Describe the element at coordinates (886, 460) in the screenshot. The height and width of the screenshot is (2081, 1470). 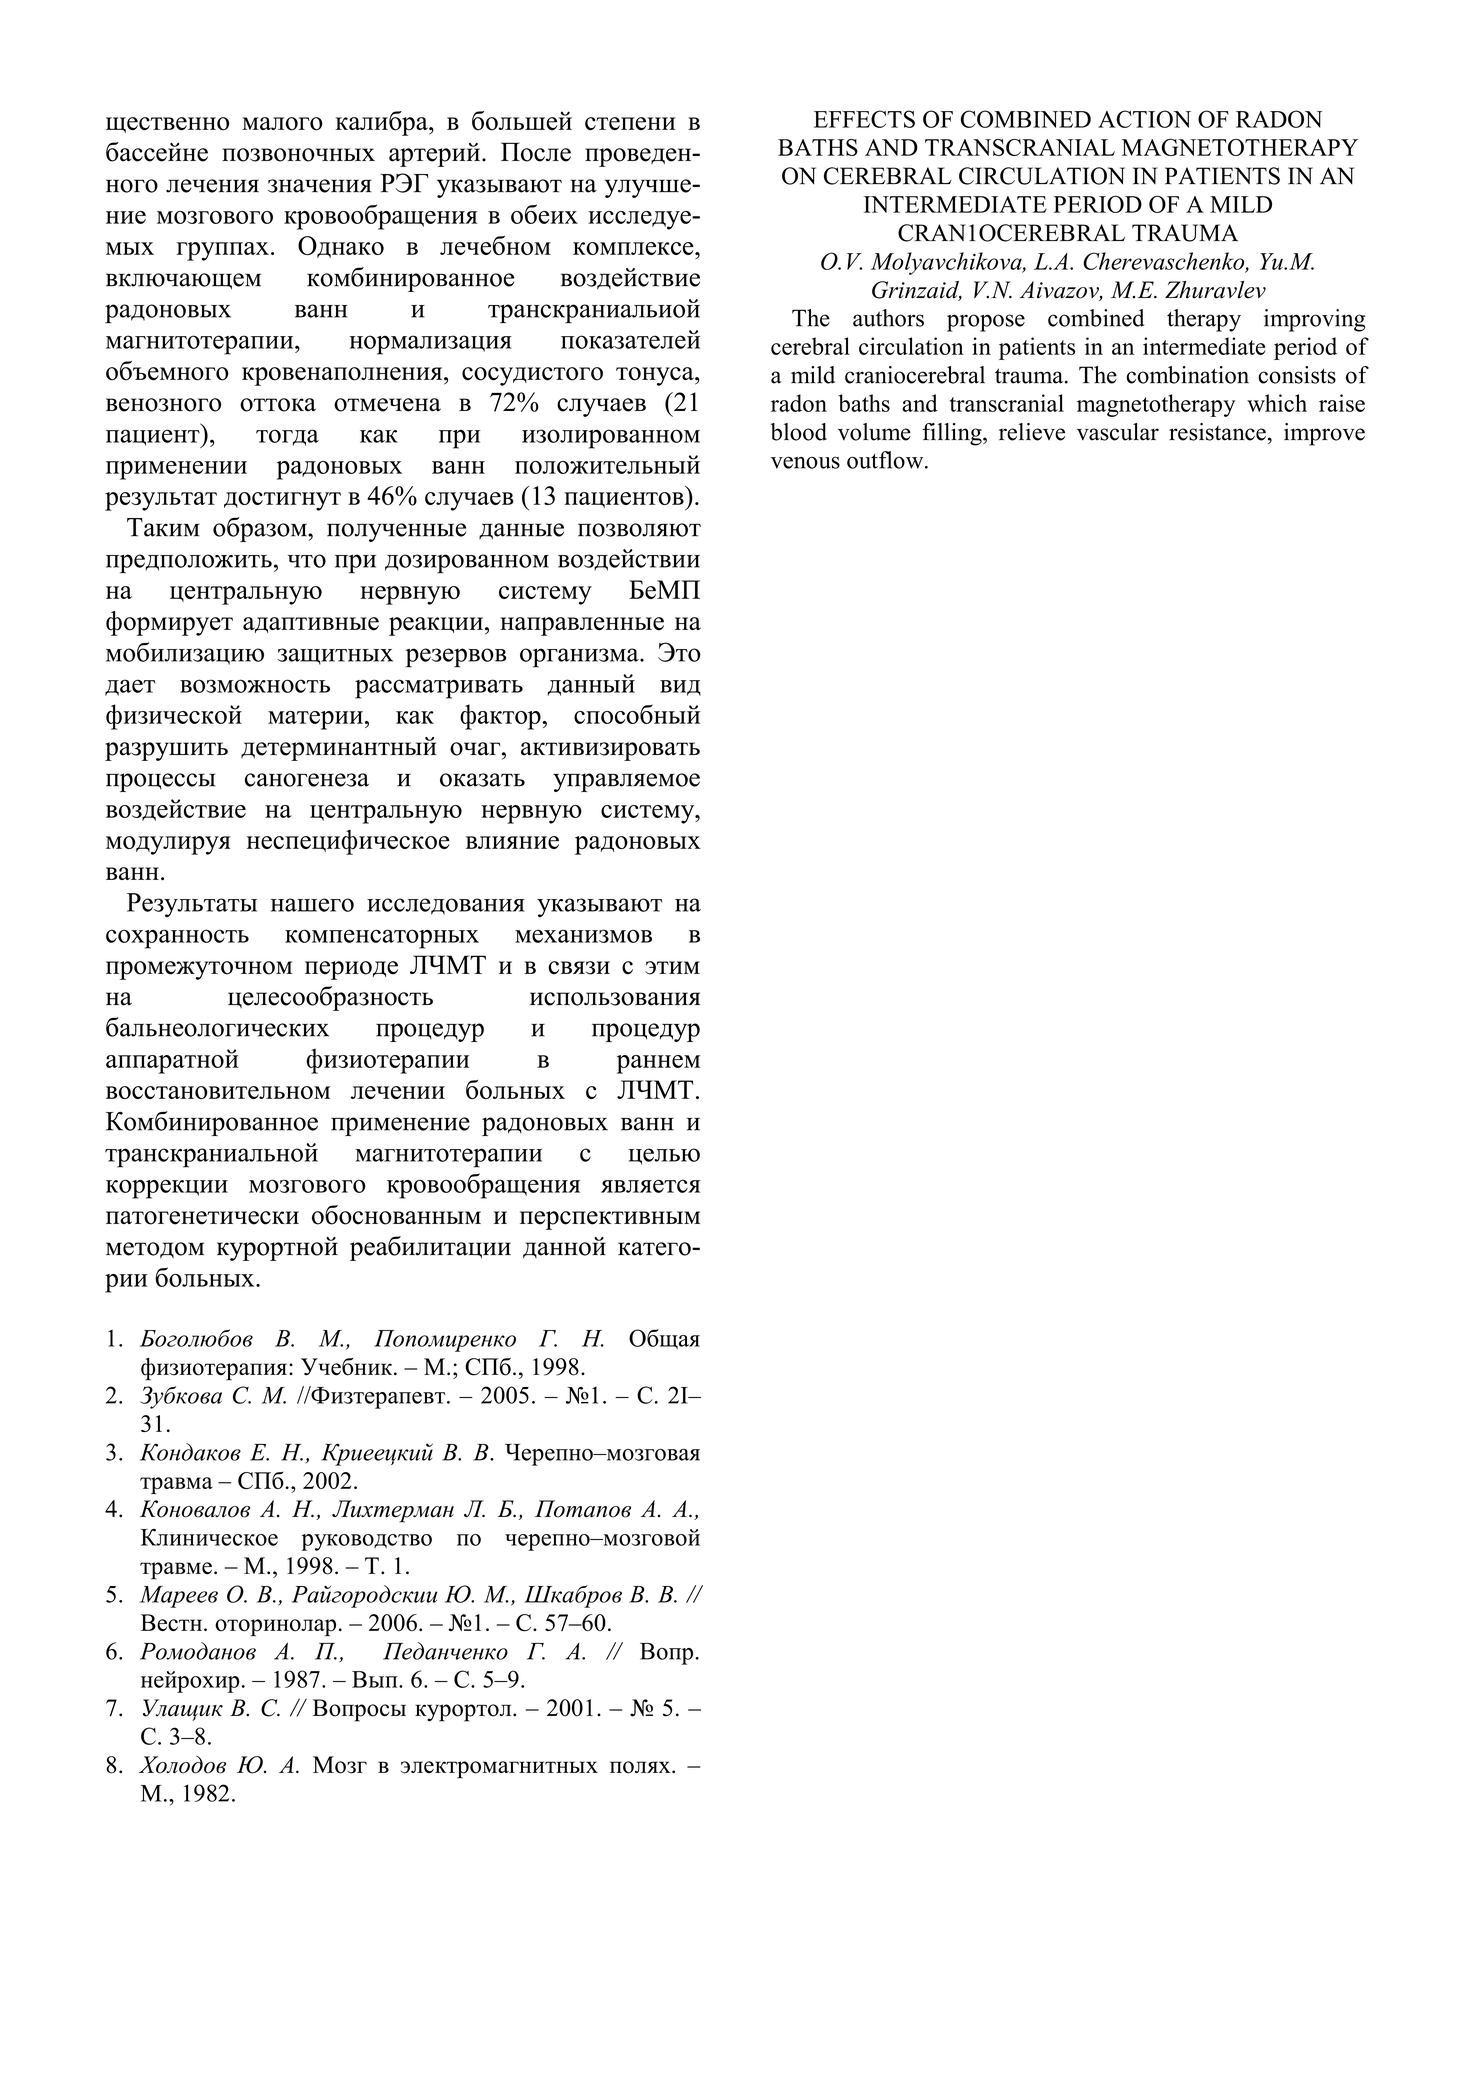
I see `outflow` at that location.
